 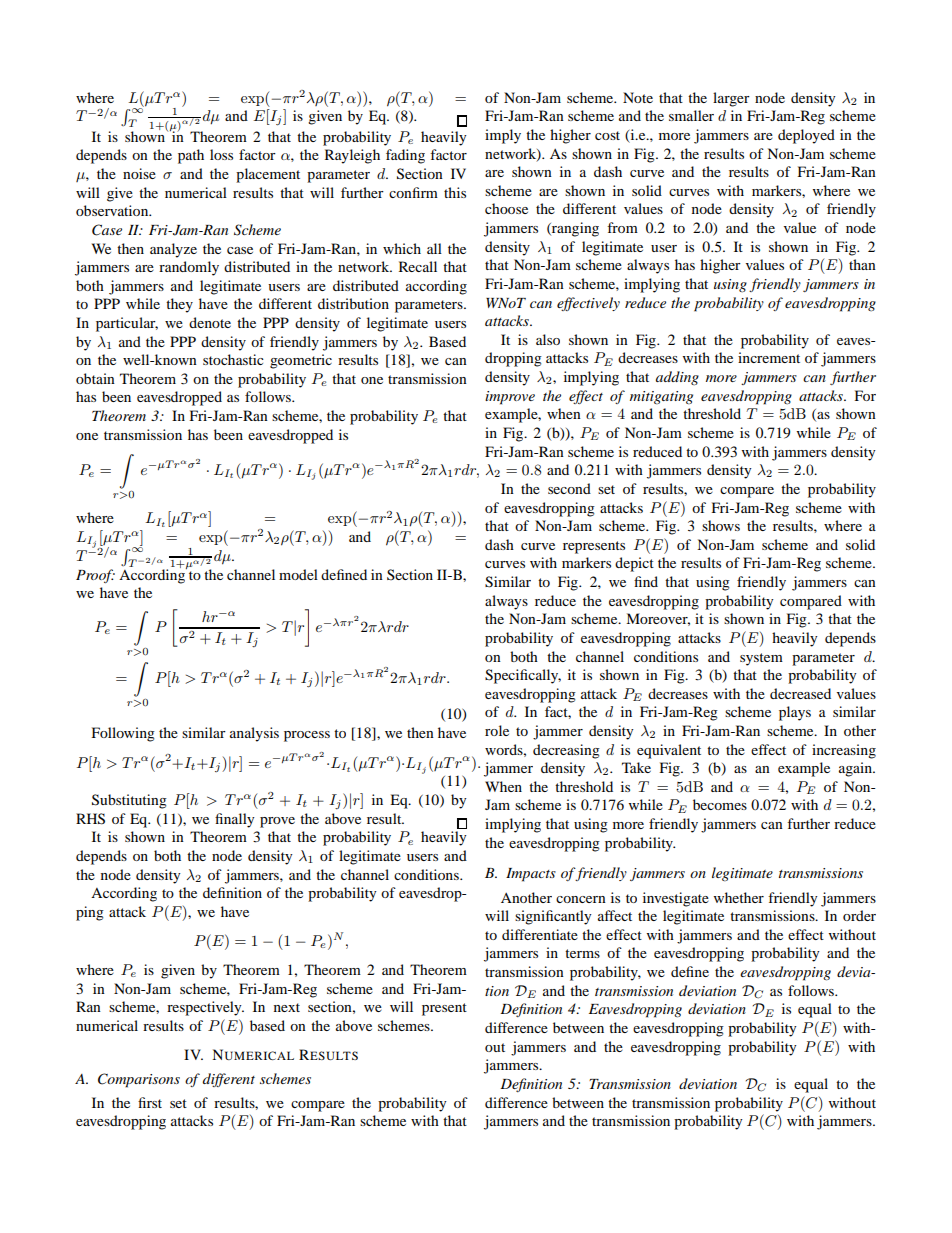 What do you see at coordinates (405, 156) in the page?
I see `fading` at bounding box center [405, 156].
